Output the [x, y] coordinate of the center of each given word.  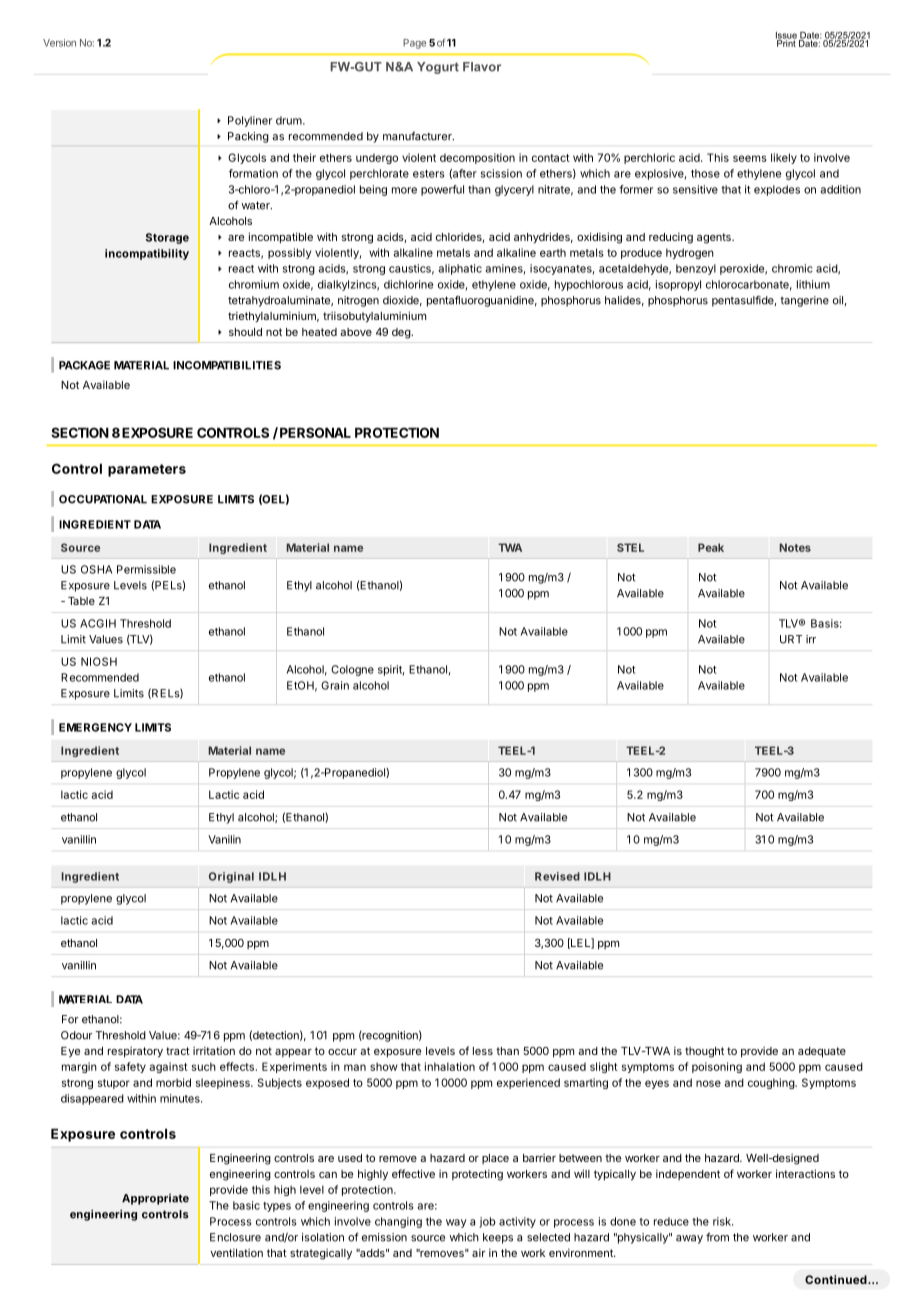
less [483, 1051]
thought [704, 1052]
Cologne [352, 670]
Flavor [482, 67]
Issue [786, 36]
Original [231, 877]
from [717, 1237]
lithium [813, 284]
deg [402, 333]
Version [59, 43]
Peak [711, 547]
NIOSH [99, 661]
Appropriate [155, 1199]
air [478, 1252]
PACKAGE [84, 365]
